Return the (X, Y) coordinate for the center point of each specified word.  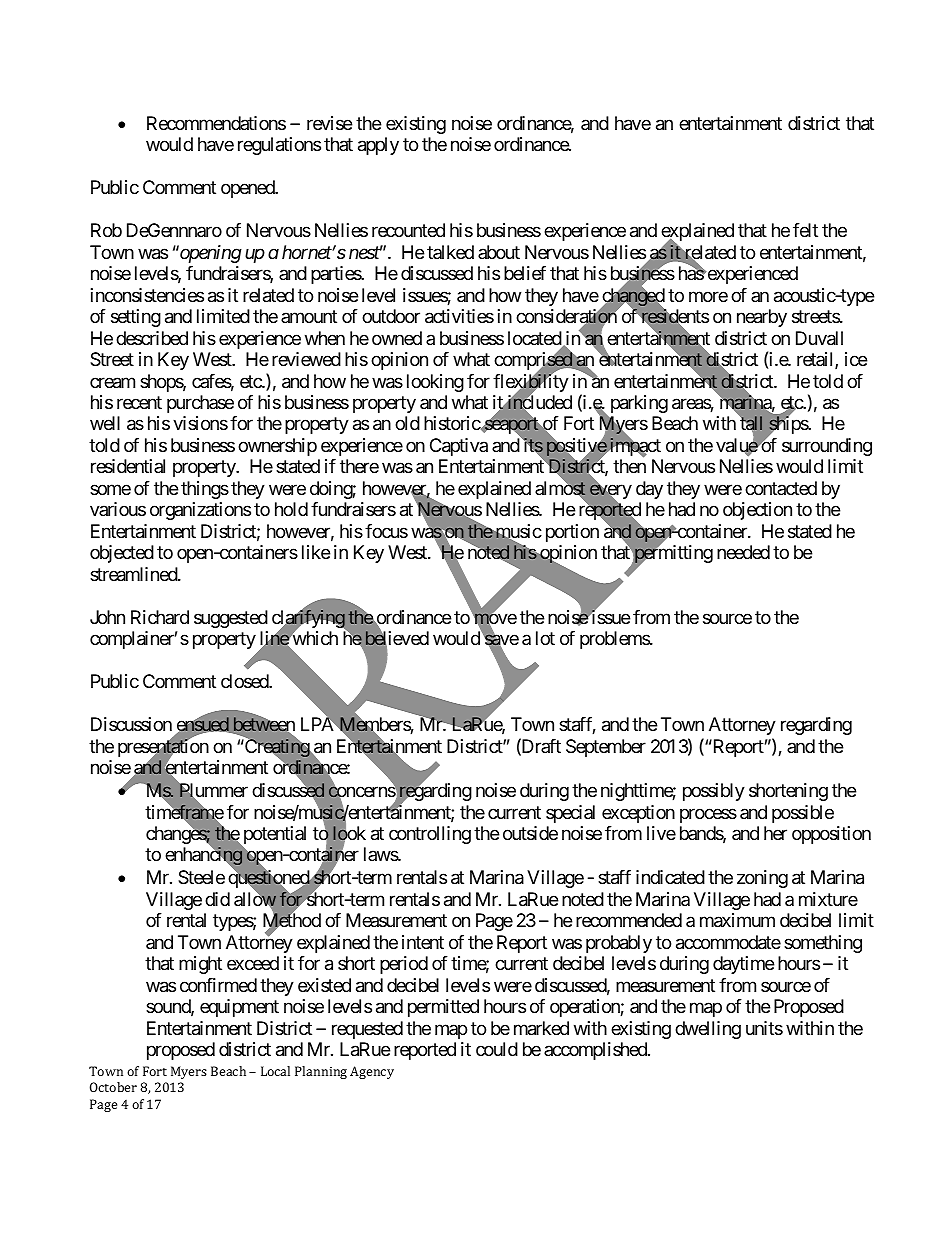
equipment (239, 1008)
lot (545, 638)
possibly (714, 792)
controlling (430, 835)
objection (757, 511)
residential (128, 466)
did (217, 899)
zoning (762, 879)
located (535, 339)
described (152, 338)
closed (245, 681)
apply (378, 146)
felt (805, 230)
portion (572, 533)
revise (329, 123)
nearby (762, 318)
